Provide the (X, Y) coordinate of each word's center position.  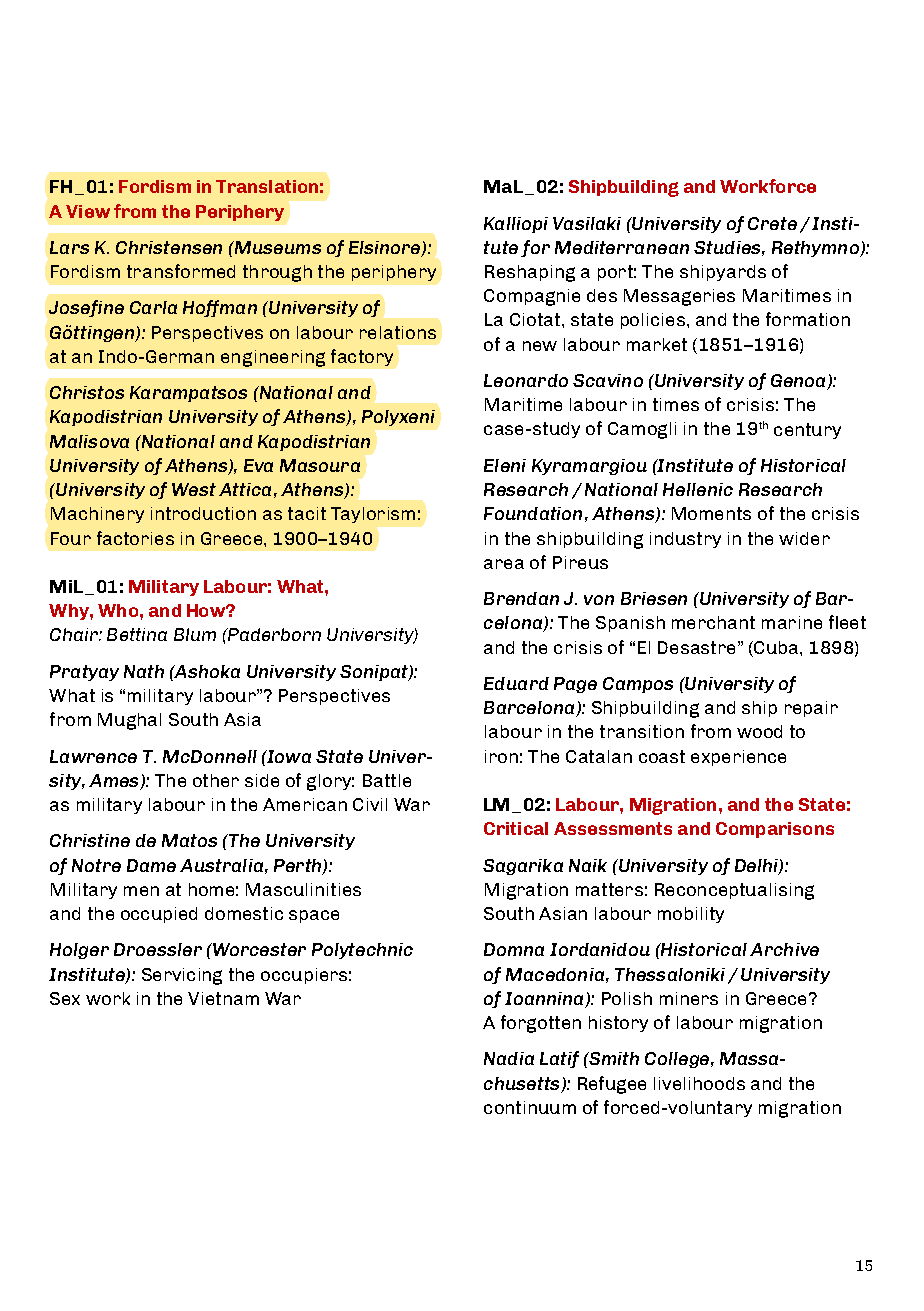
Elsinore (386, 249)
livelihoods (699, 1083)
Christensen (169, 247)
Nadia (509, 1058)
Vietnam (223, 998)
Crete (772, 223)
